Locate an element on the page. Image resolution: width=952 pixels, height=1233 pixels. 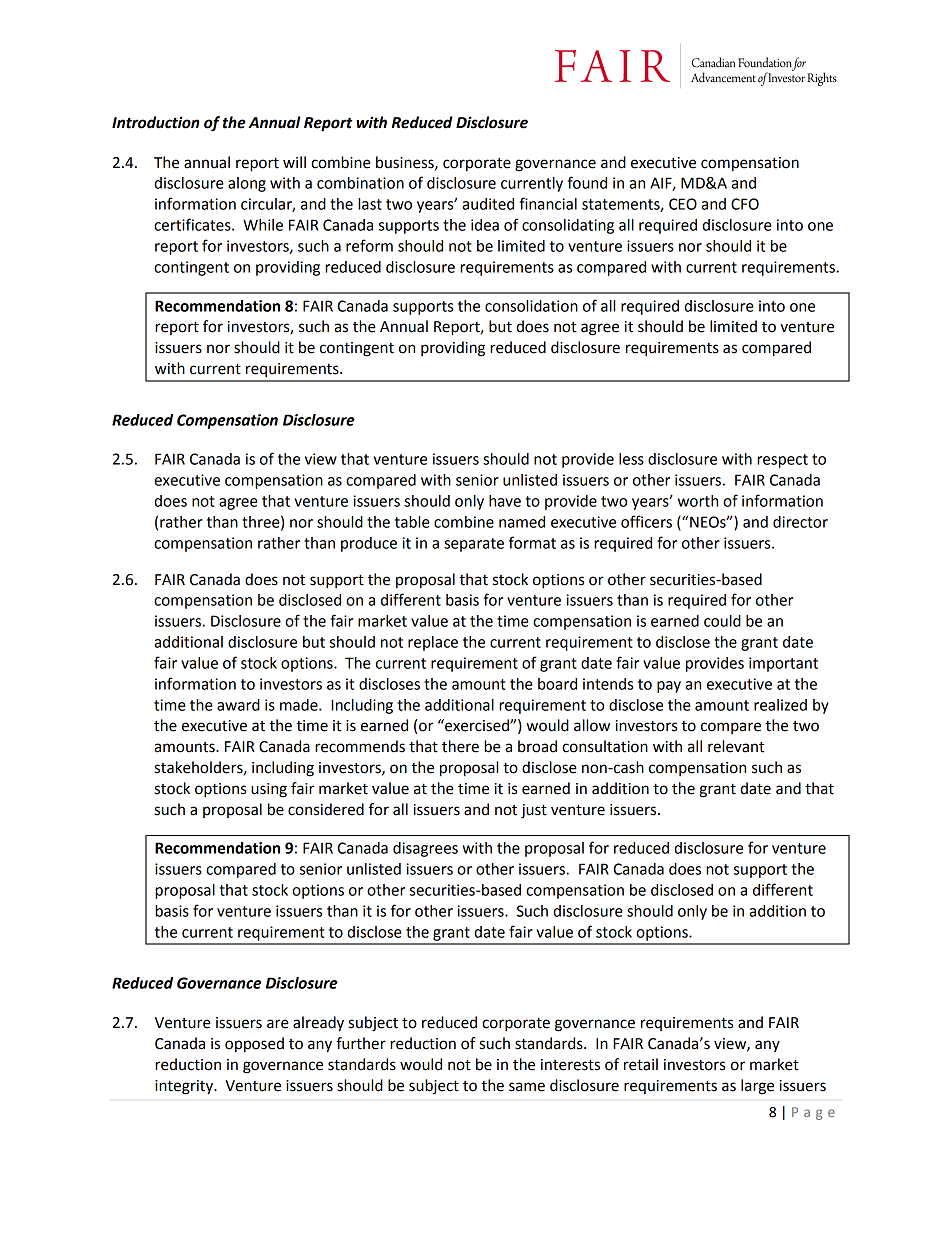
award is located at coordinates (238, 705).
